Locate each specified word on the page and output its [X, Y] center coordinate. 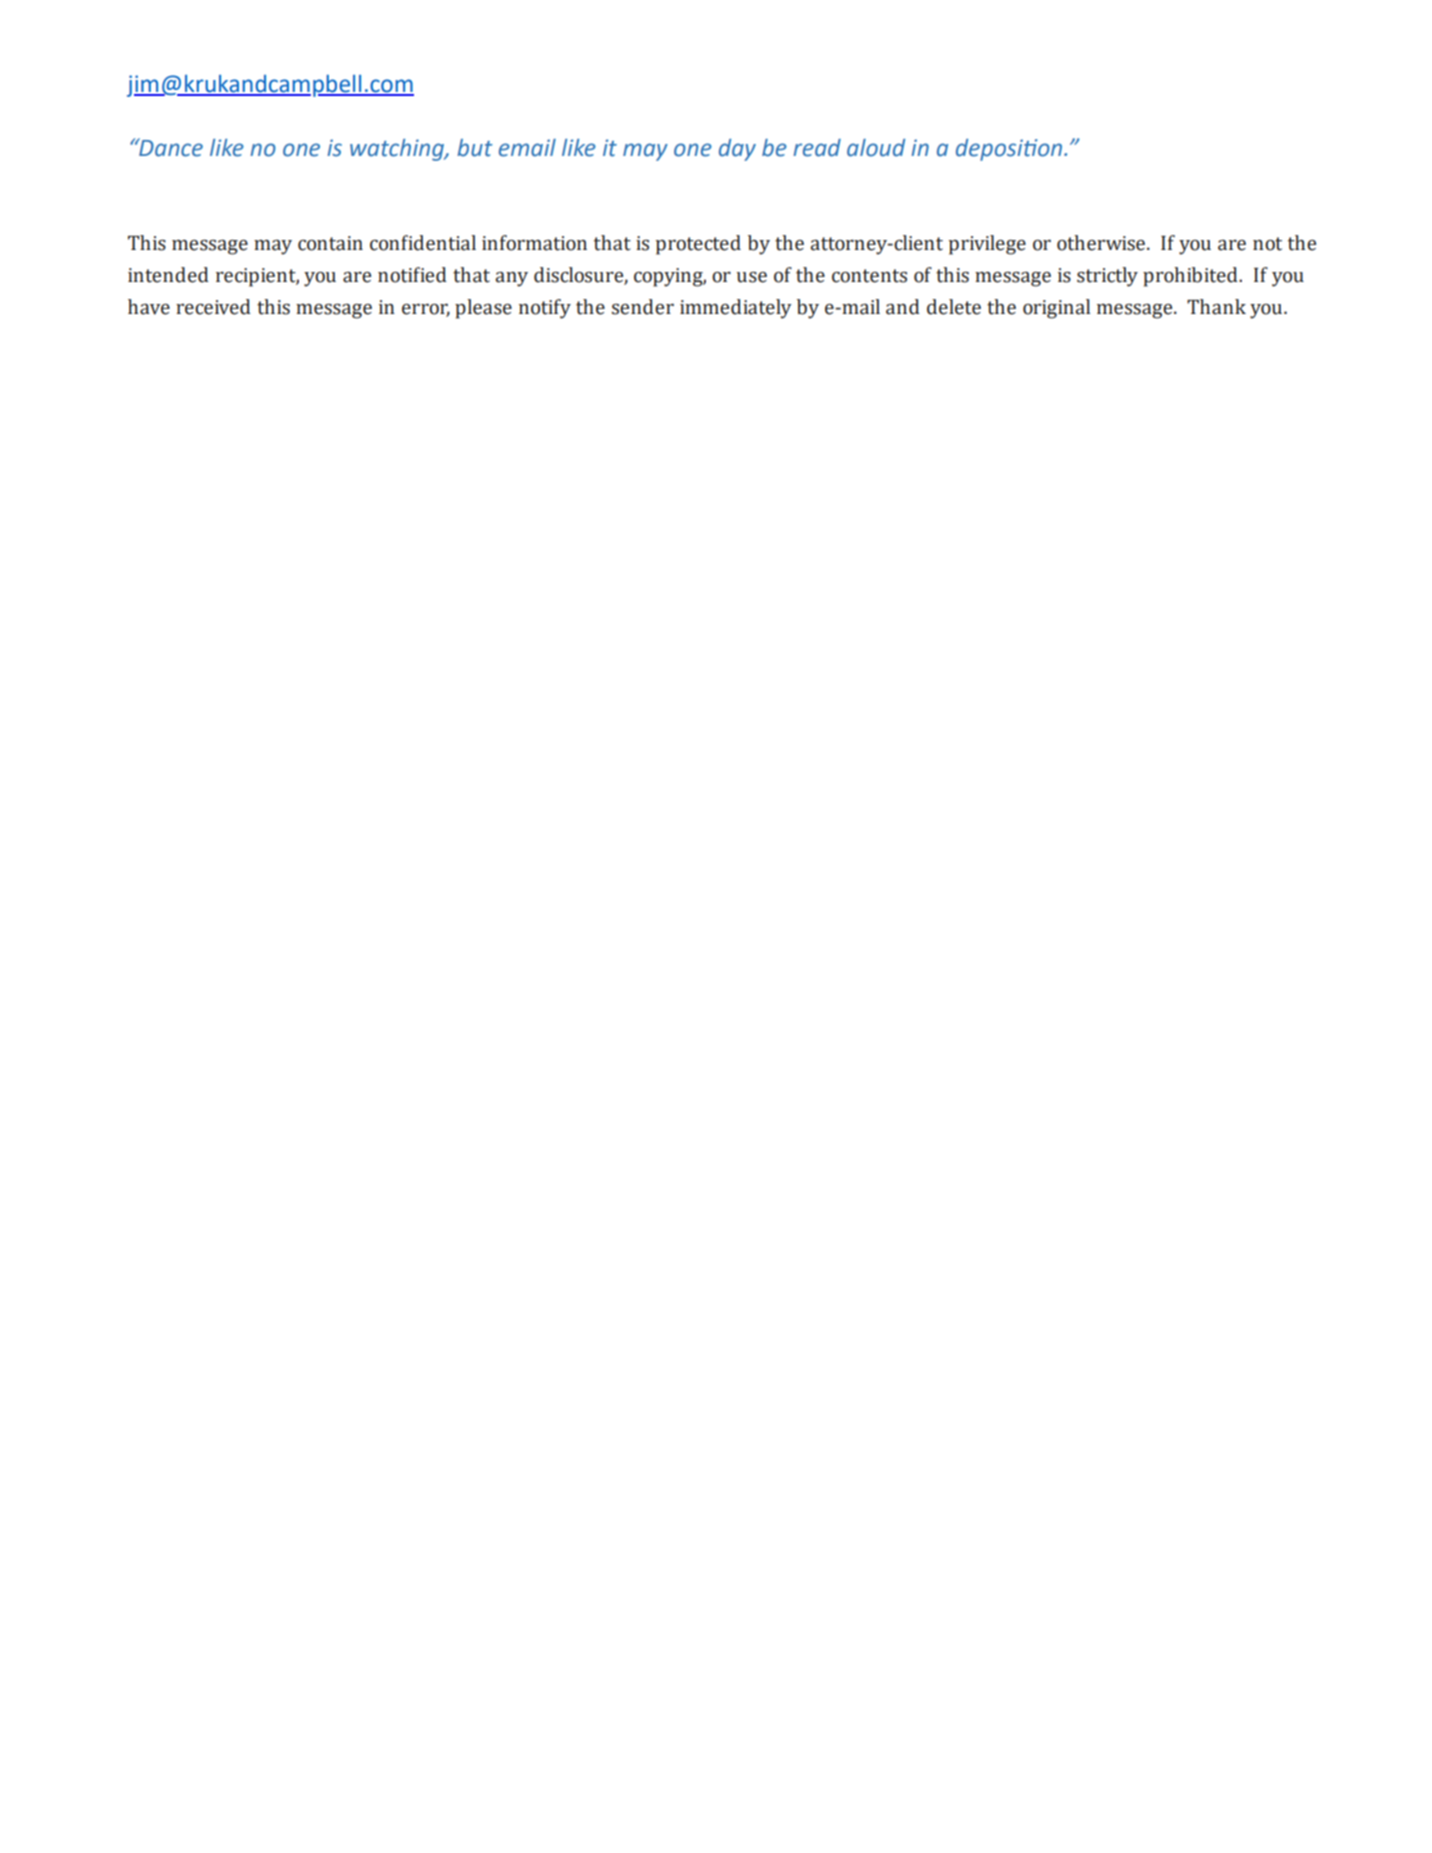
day [737, 150]
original [1056, 309]
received [213, 307]
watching [398, 150]
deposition [1010, 150]
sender [643, 307]
